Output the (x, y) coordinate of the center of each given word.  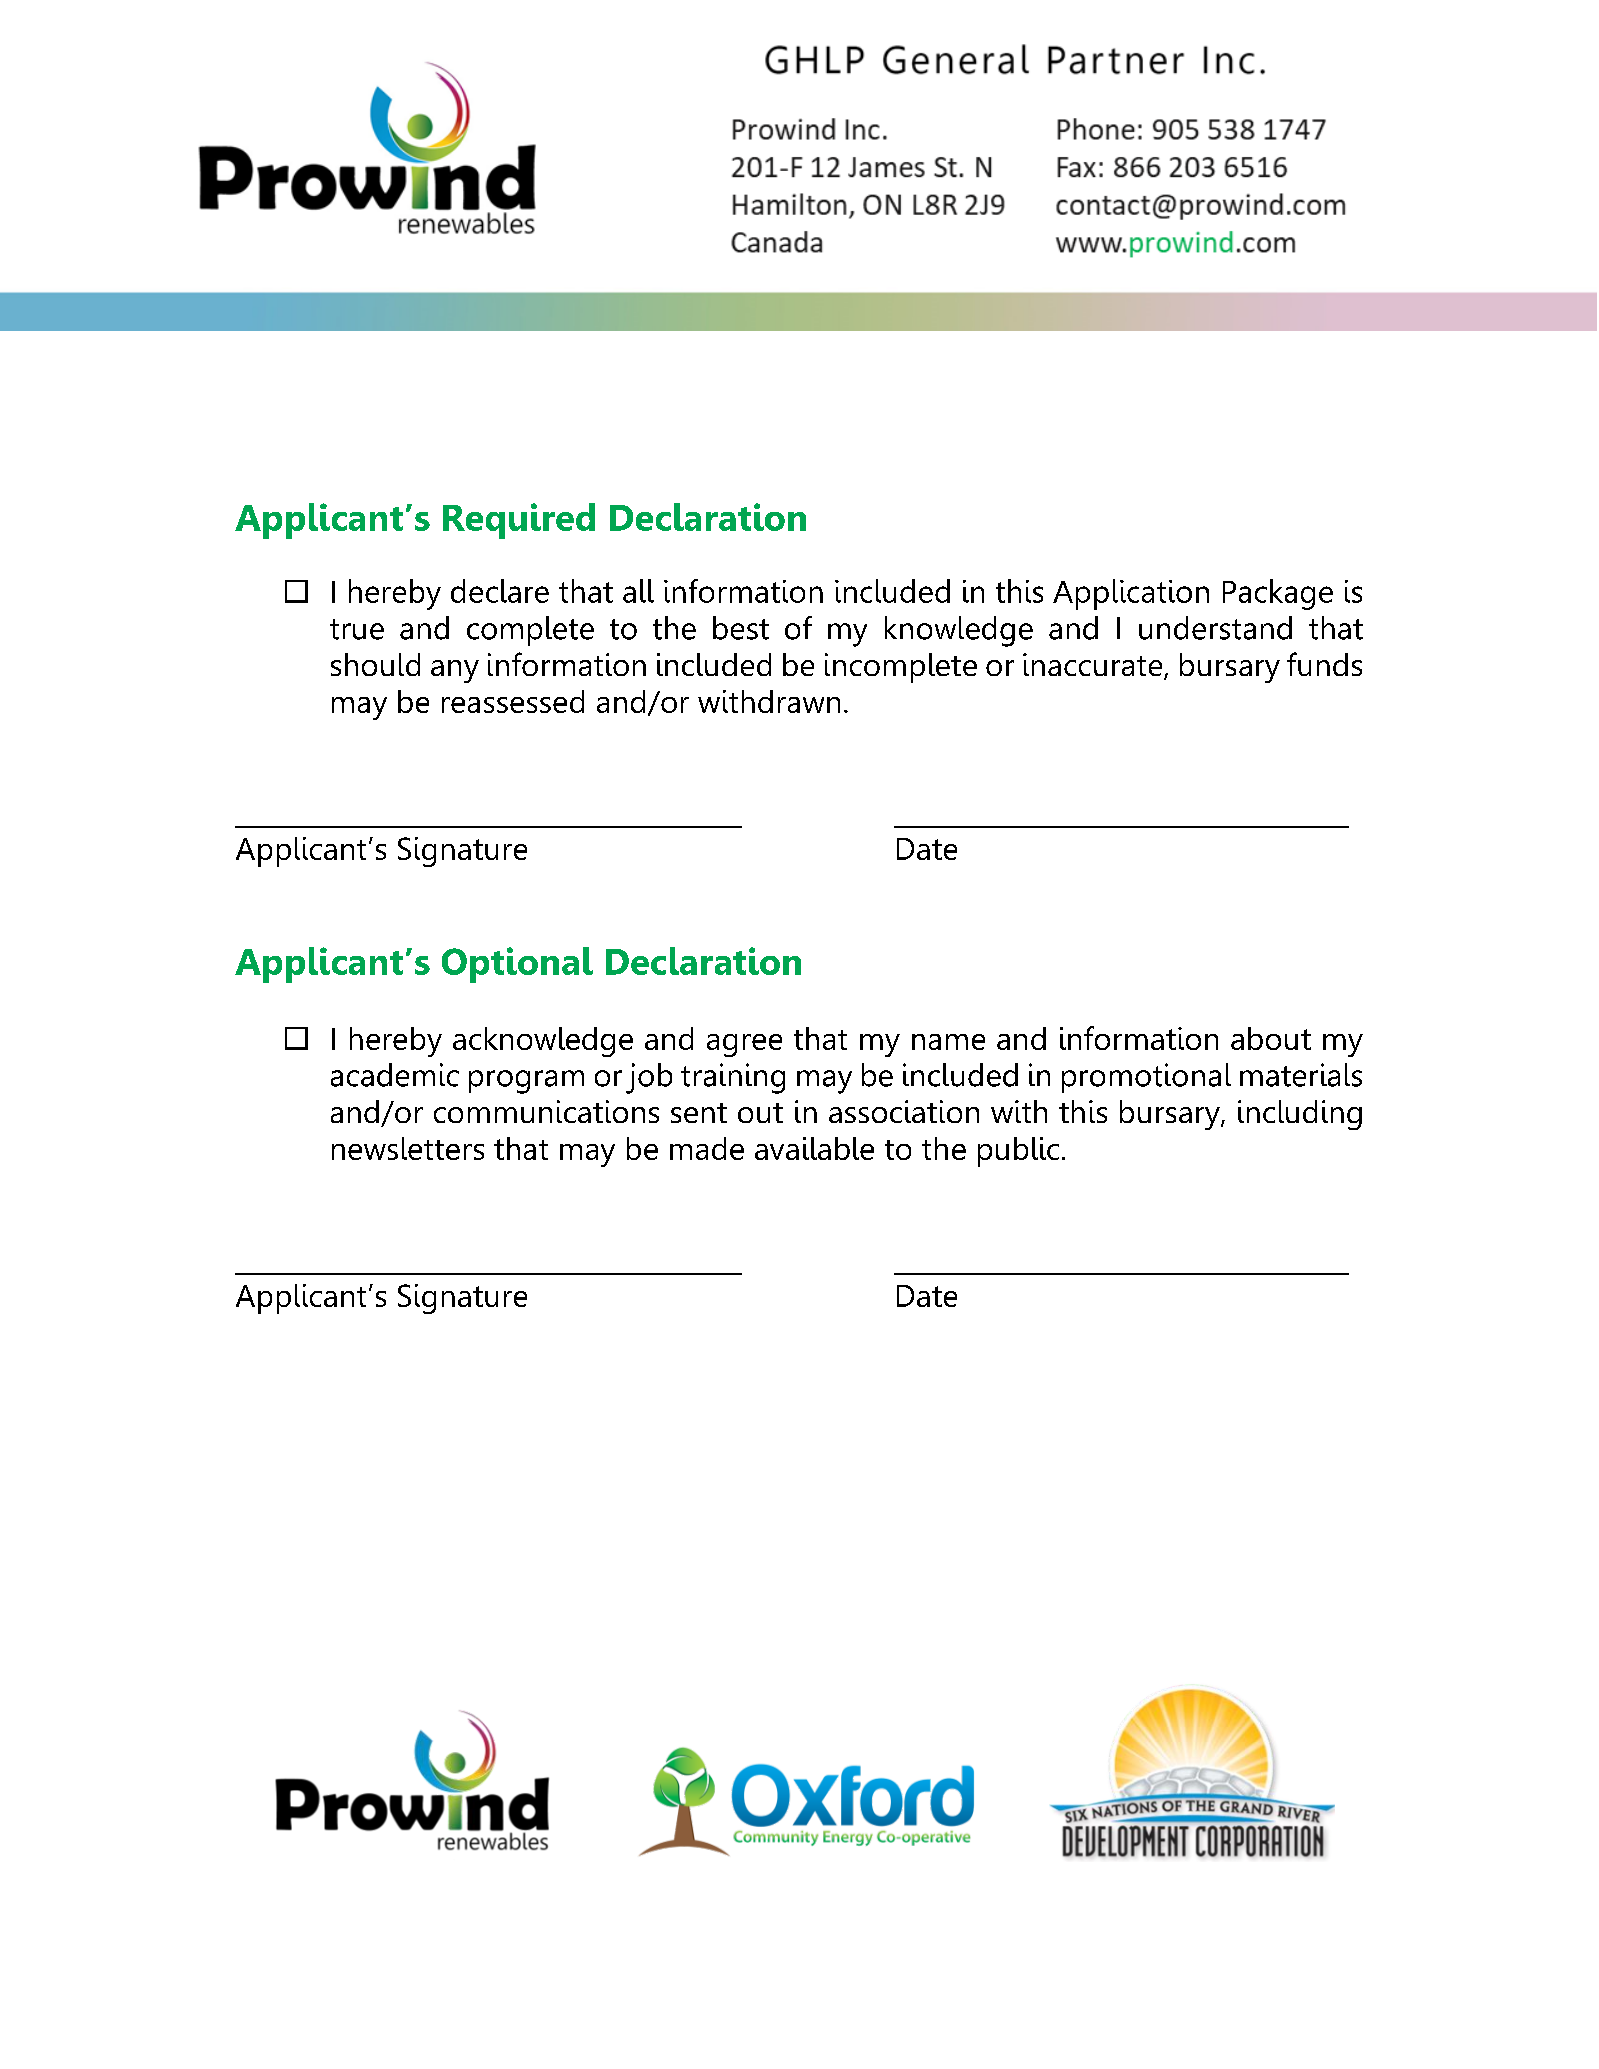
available (814, 1148)
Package (1278, 594)
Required (519, 521)
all (638, 591)
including (1300, 1115)
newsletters (408, 1148)
